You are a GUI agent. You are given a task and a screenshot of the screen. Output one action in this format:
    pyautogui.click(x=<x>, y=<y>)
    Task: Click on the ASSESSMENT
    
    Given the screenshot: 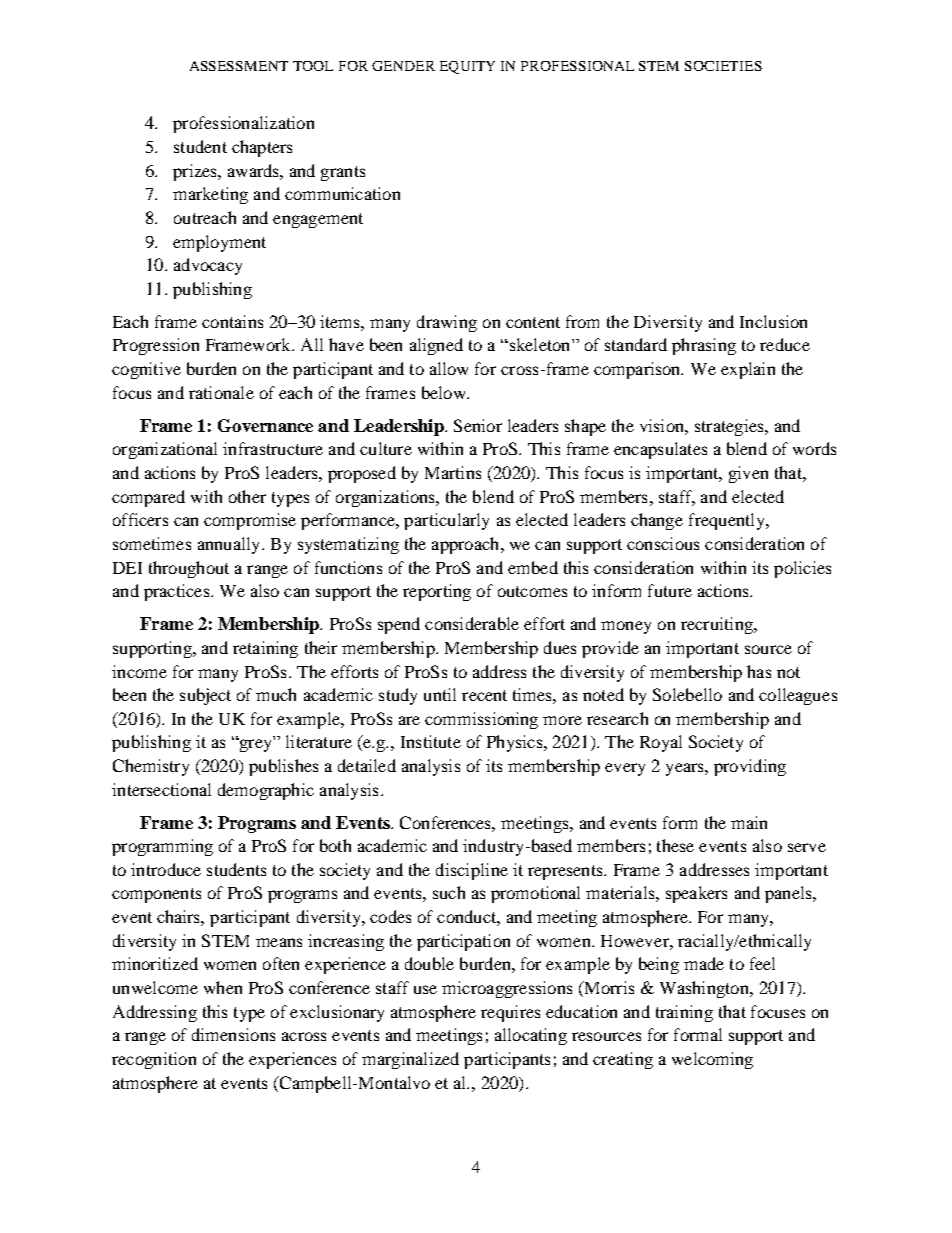 What is the action you would take?
    pyautogui.click(x=239, y=66)
